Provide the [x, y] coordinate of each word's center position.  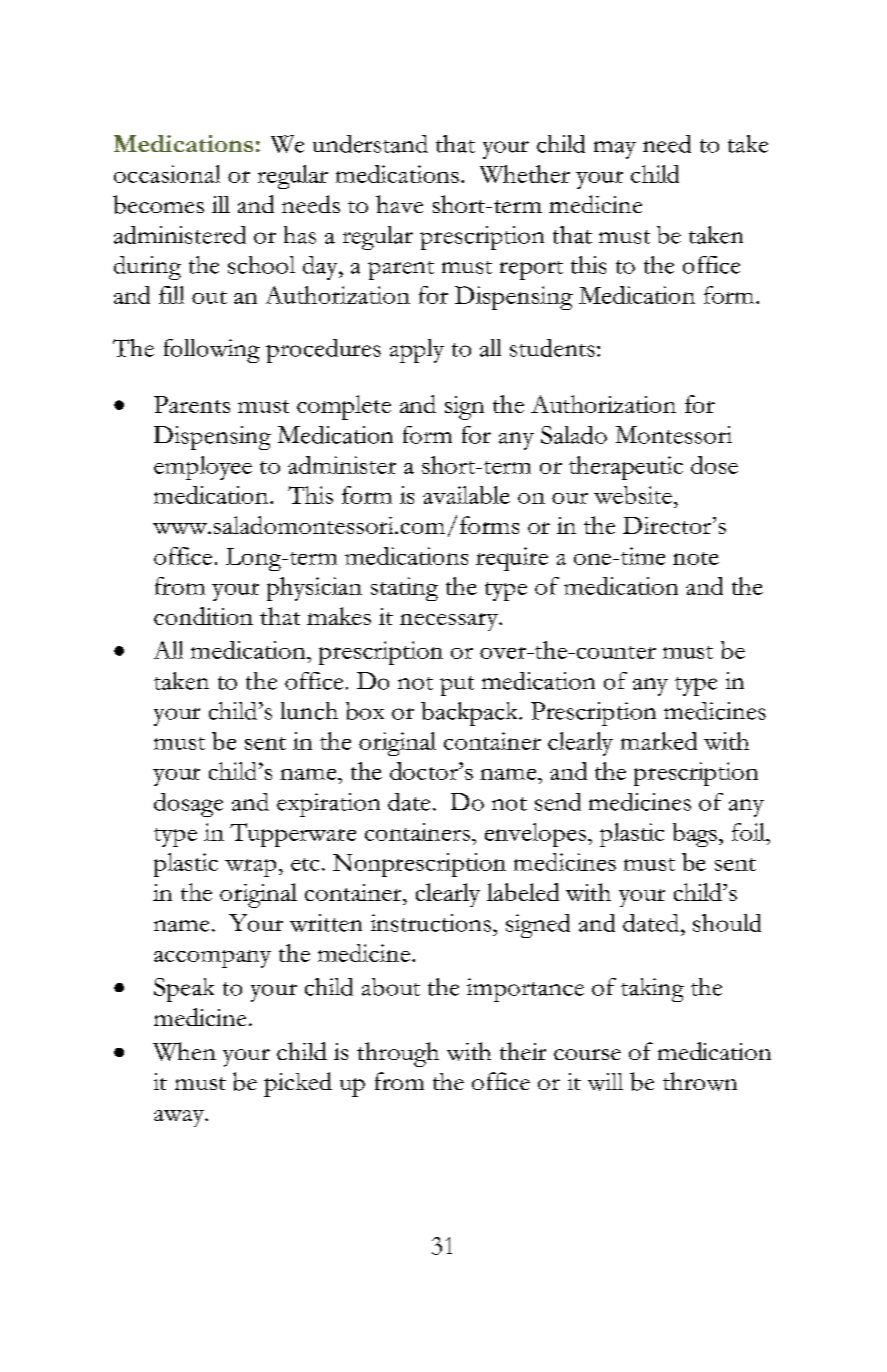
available [466, 495]
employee [203, 468]
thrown [700, 1081]
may [615, 150]
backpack [471, 714]
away [180, 1118]
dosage [188, 805]
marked [659, 741]
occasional [167, 174]
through [398, 1054]
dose [714, 465]
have [399, 204]
